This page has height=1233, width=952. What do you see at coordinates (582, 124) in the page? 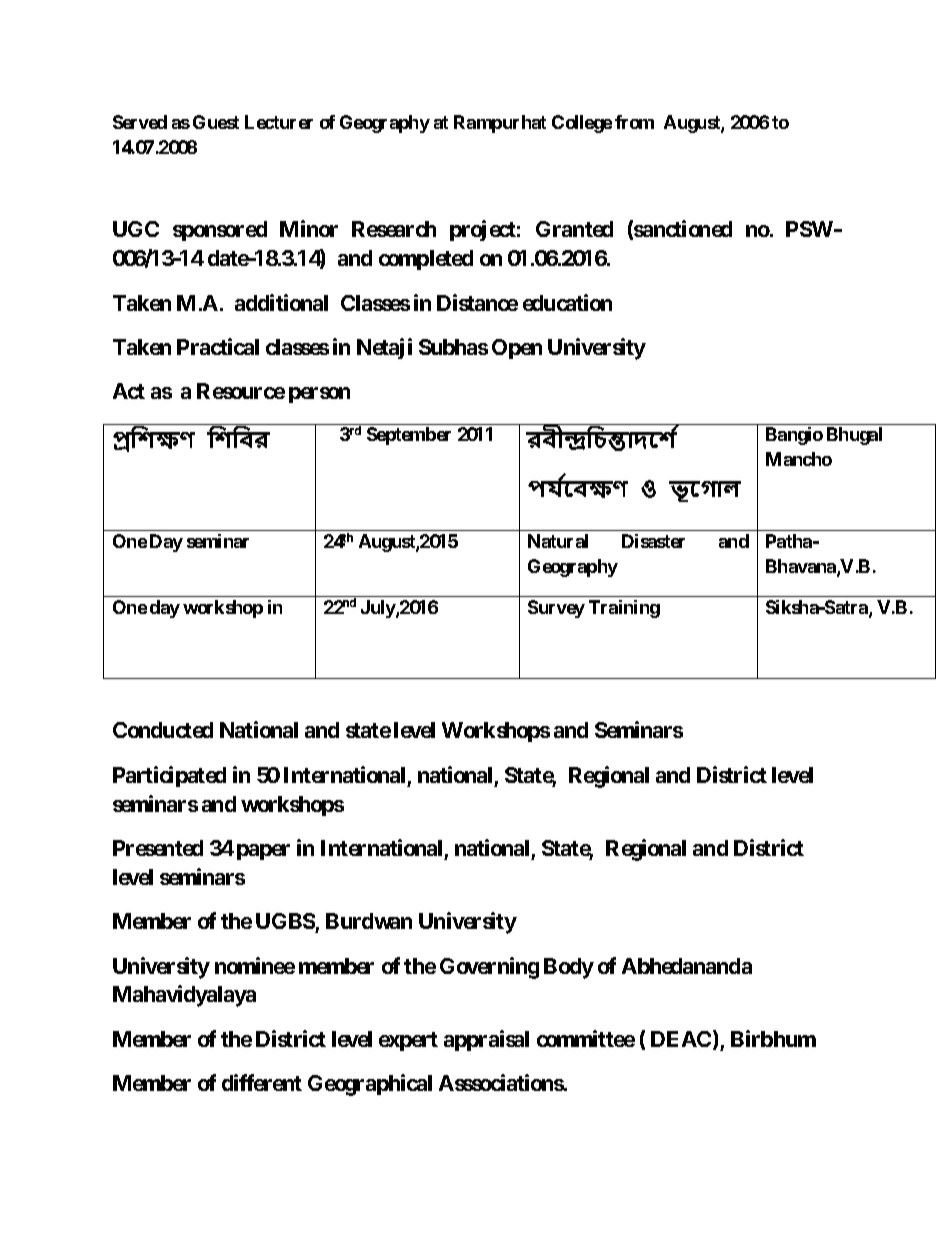
I see `College` at bounding box center [582, 124].
